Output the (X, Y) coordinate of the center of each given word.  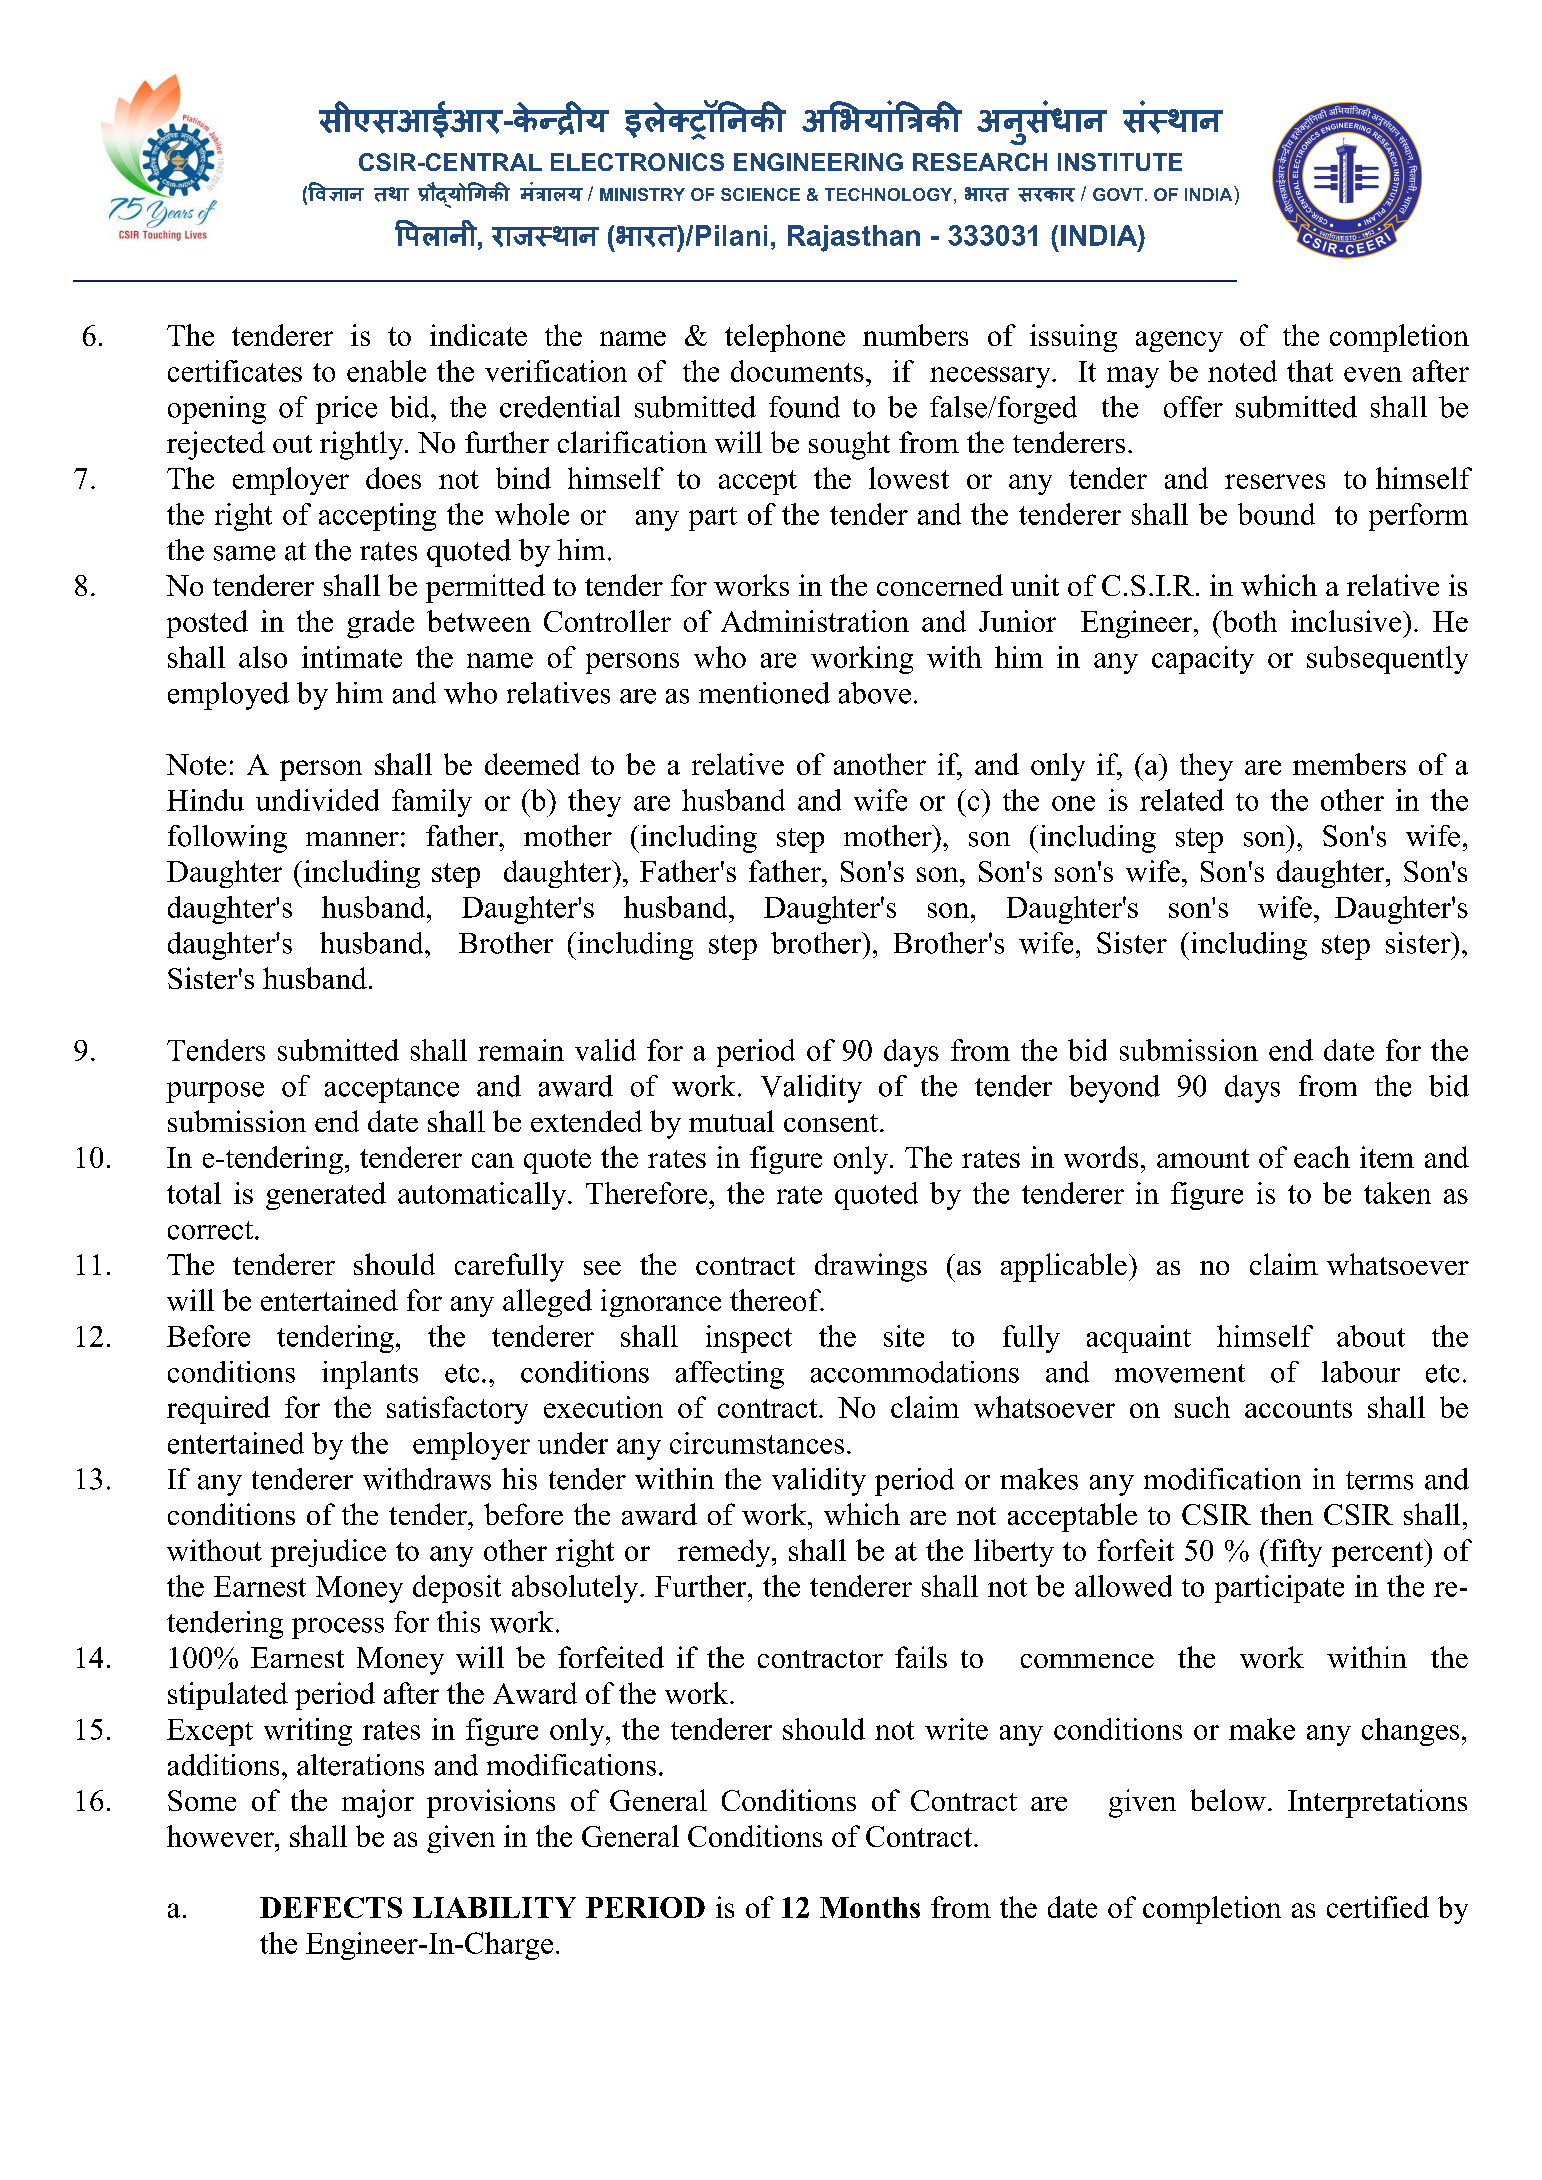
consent (831, 1123)
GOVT (1118, 194)
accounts (1298, 1409)
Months (870, 1907)
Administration (815, 621)
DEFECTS (331, 1907)
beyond (1114, 1089)
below (1228, 1800)
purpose (215, 1092)
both (1248, 621)
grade (380, 624)
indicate (478, 335)
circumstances (757, 1443)
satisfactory (457, 1410)
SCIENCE (760, 194)
